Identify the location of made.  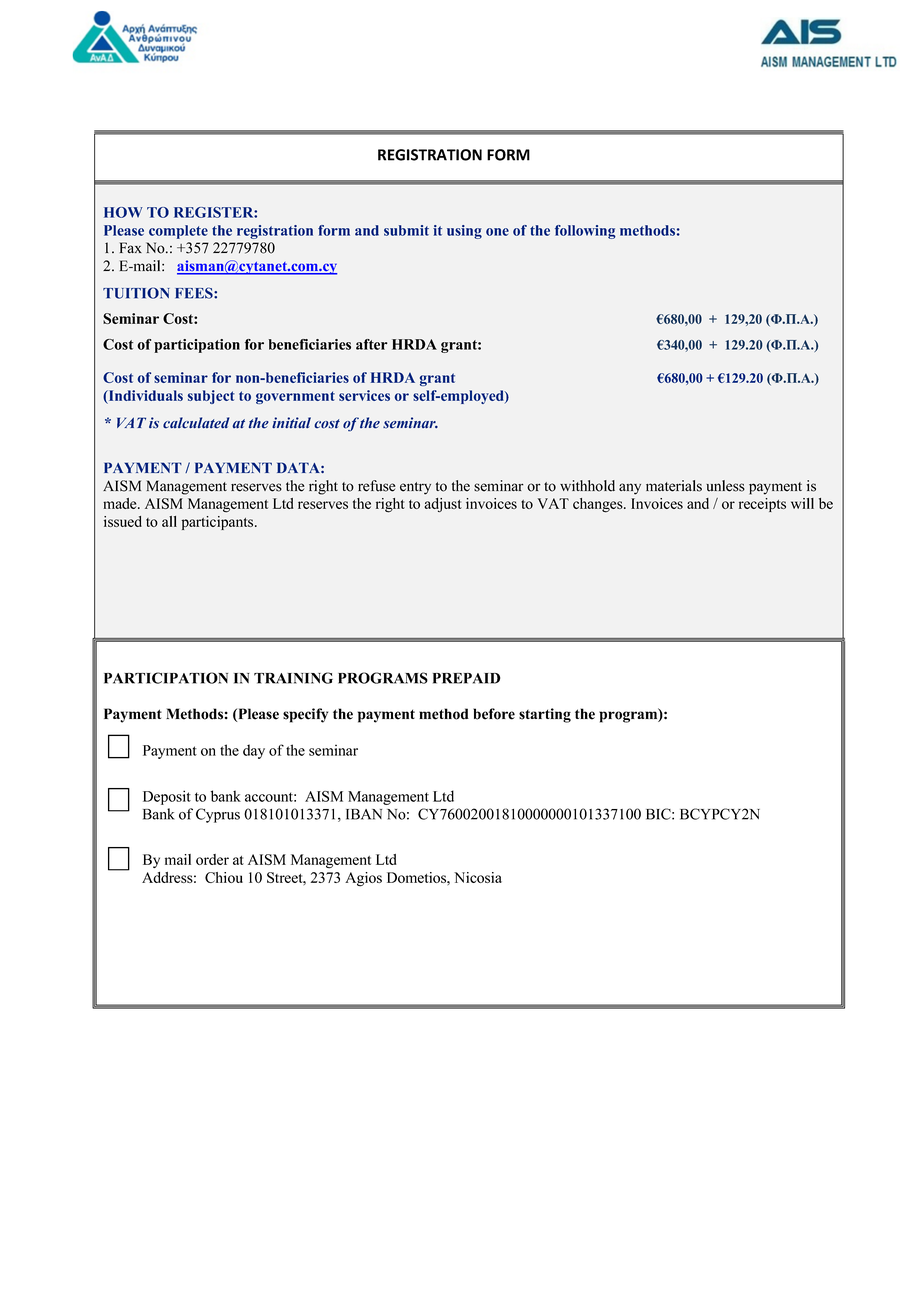
(121, 503).
